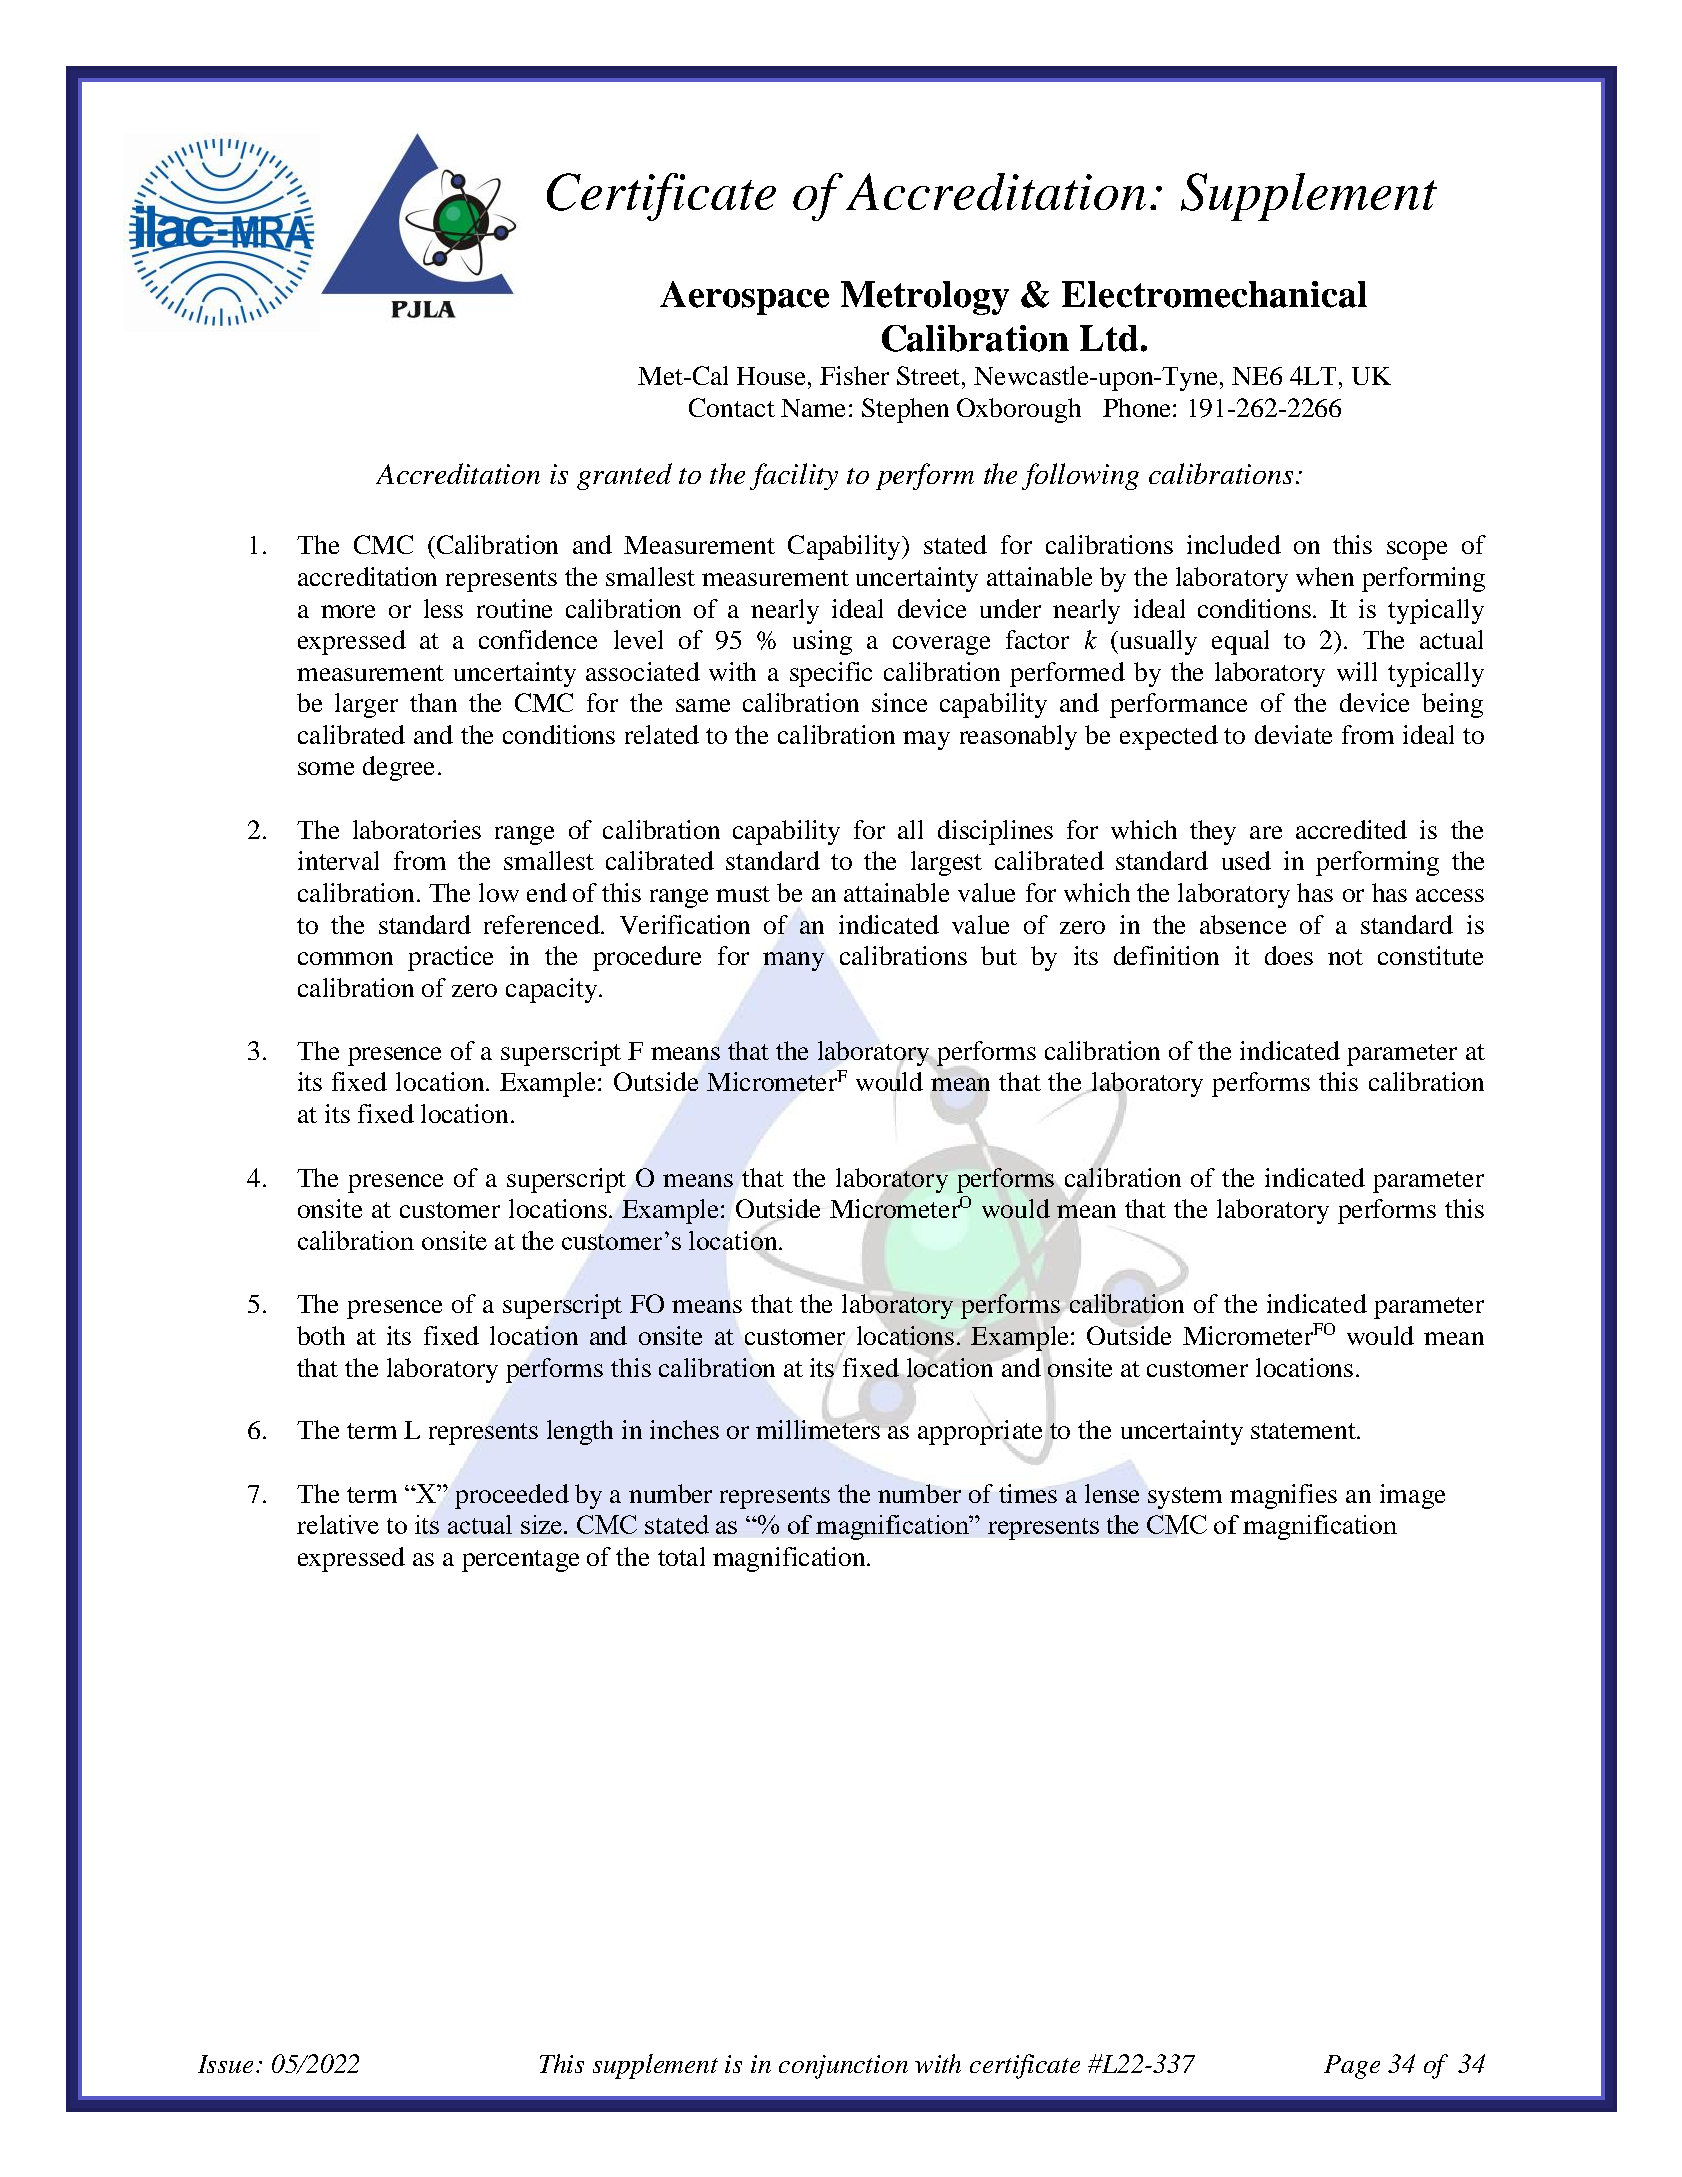 This screenshot has height=2177, width=1682. Describe the element at coordinates (793, 961) in the screenshot. I see `many` at that location.
